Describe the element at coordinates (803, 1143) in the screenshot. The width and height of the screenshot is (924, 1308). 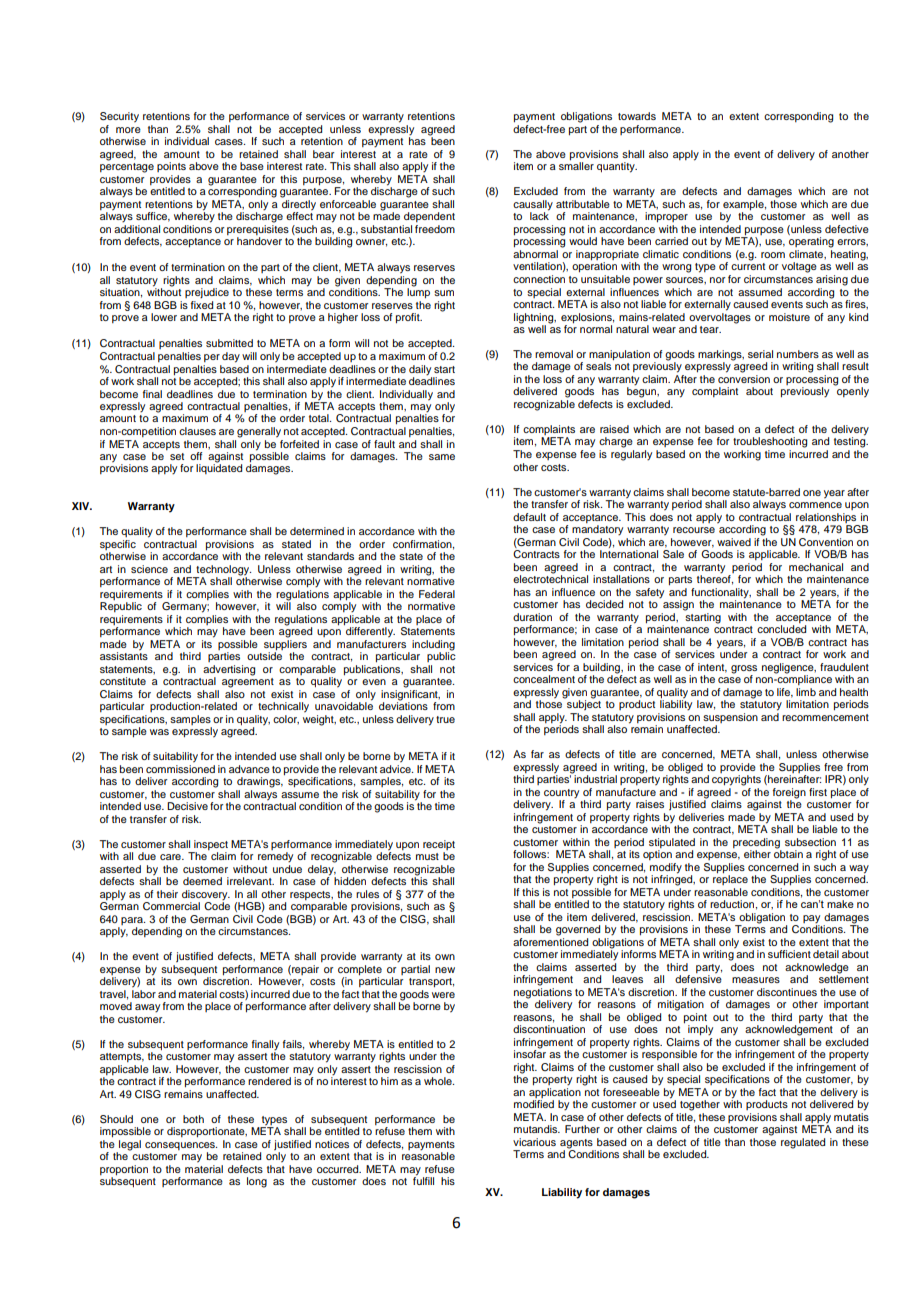
I see `regulated` at that location.
